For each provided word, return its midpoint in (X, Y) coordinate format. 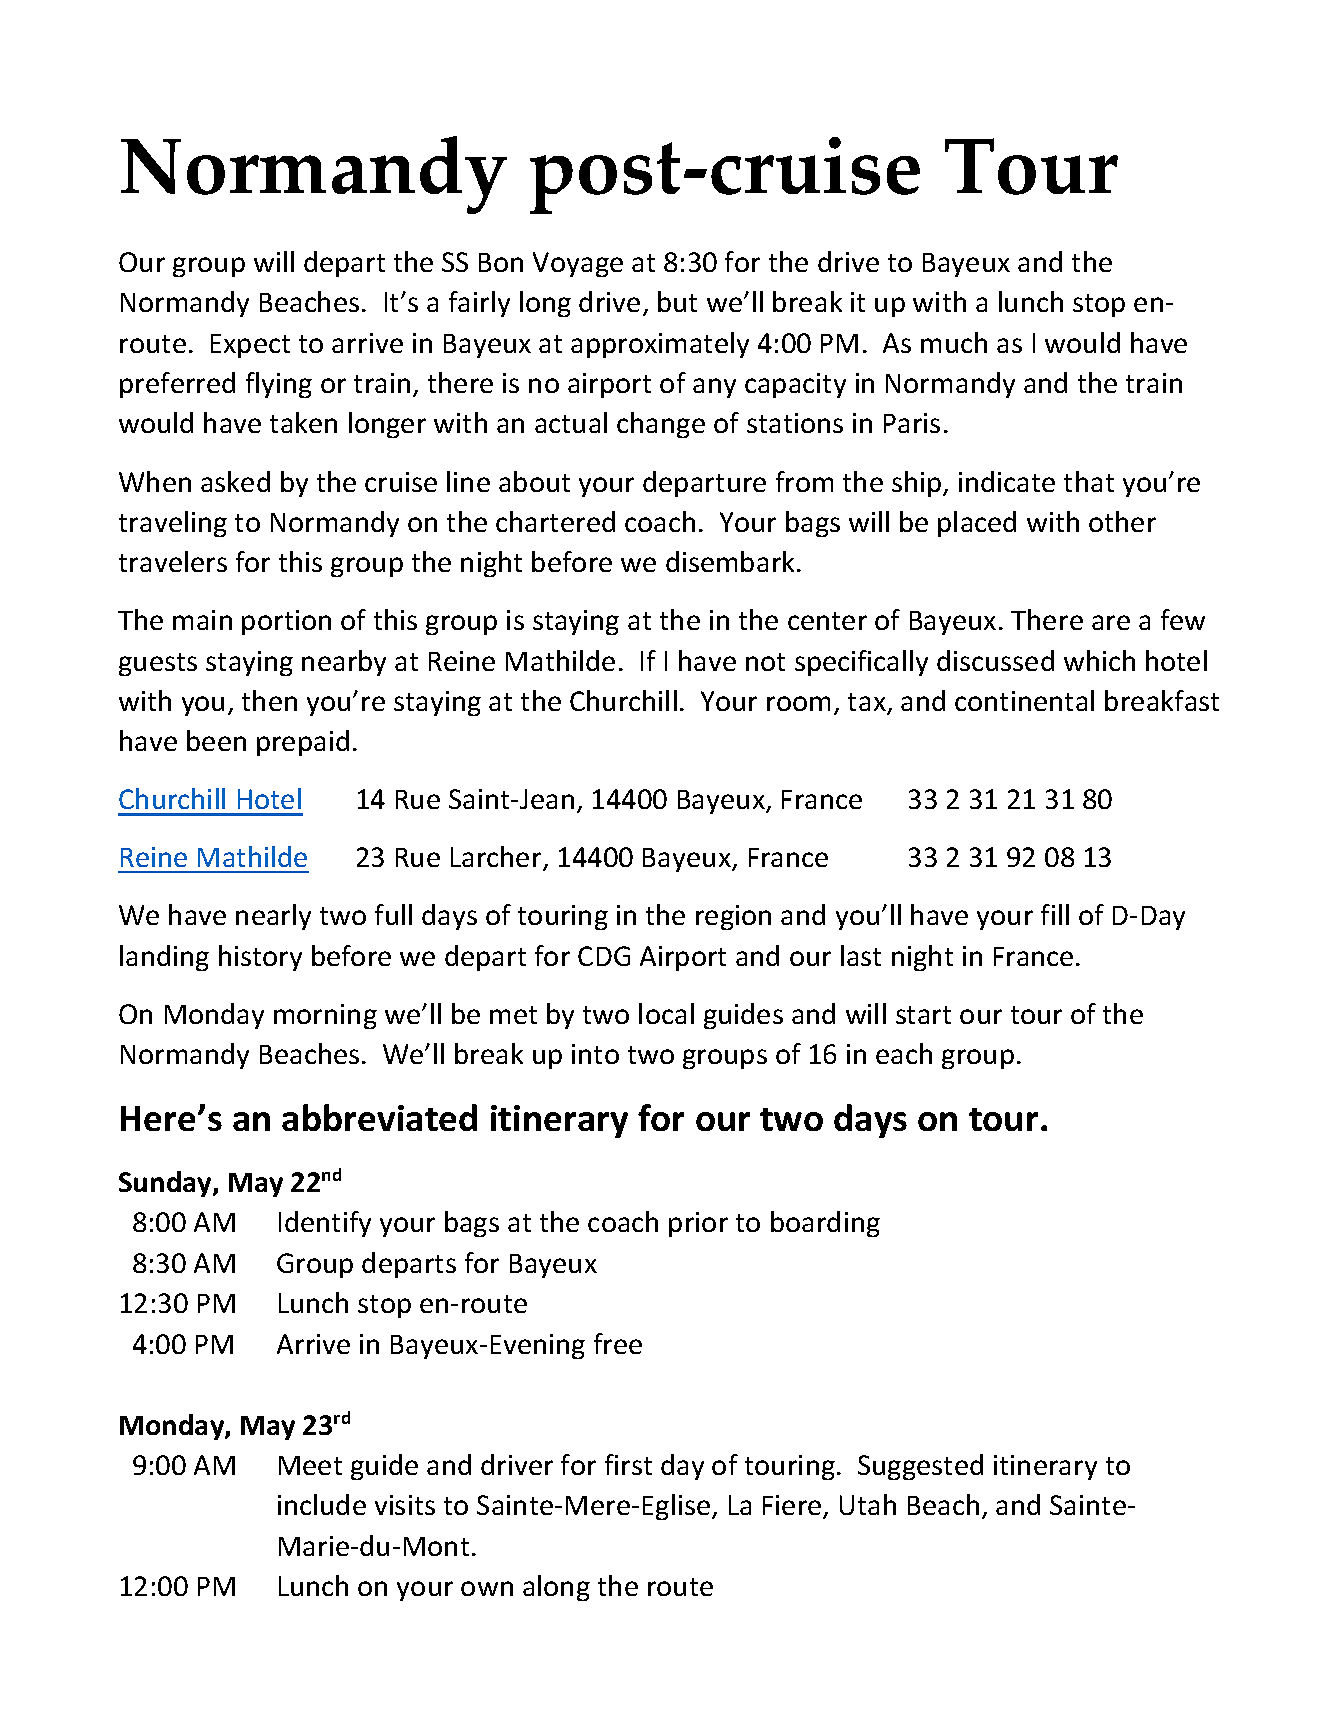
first (628, 1464)
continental (1024, 700)
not (765, 662)
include (322, 1504)
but (677, 301)
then (269, 700)
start (923, 1015)
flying (279, 385)
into (595, 1054)
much (954, 342)
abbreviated (379, 1117)
